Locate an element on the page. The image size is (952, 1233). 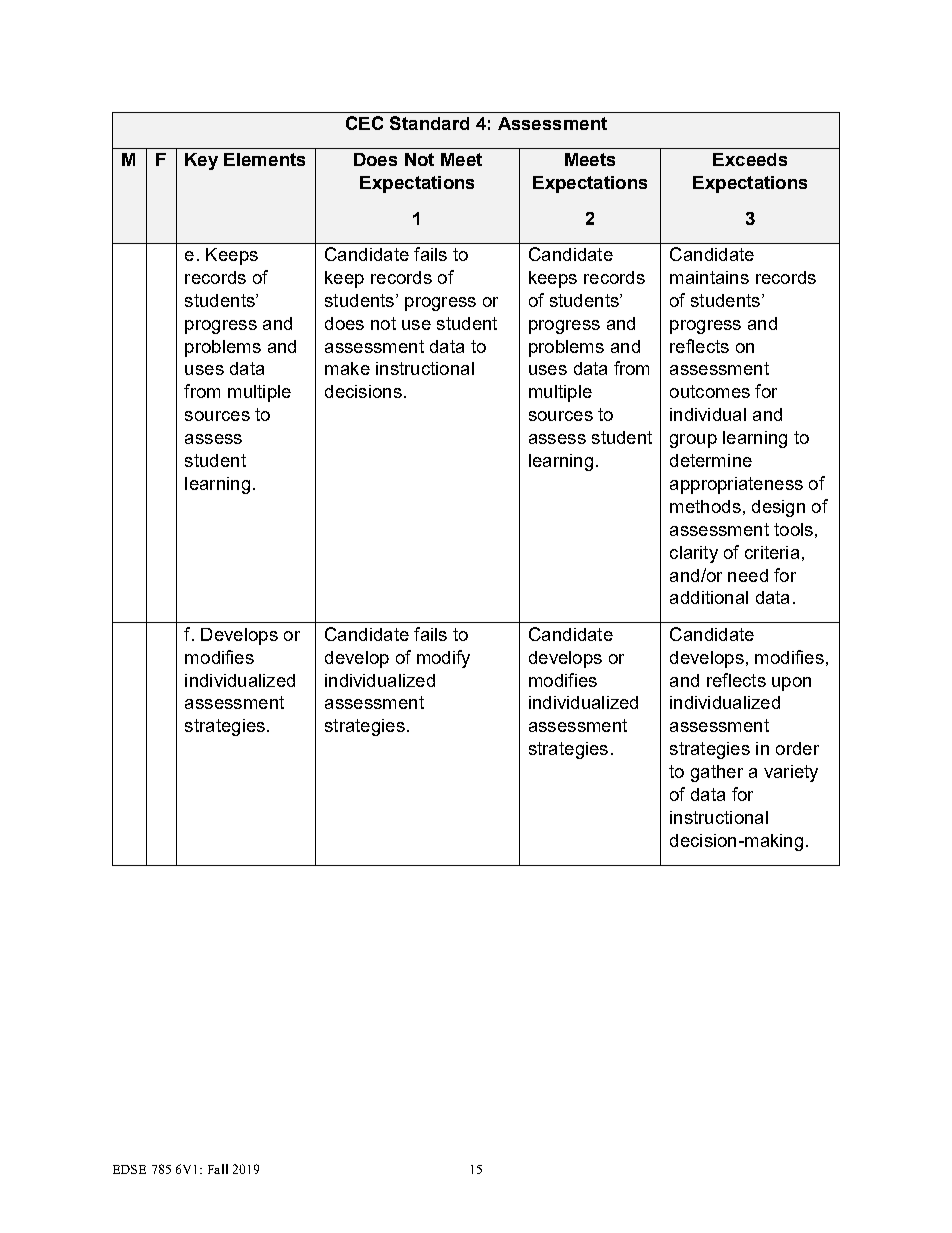
modify is located at coordinates (443, 659).
